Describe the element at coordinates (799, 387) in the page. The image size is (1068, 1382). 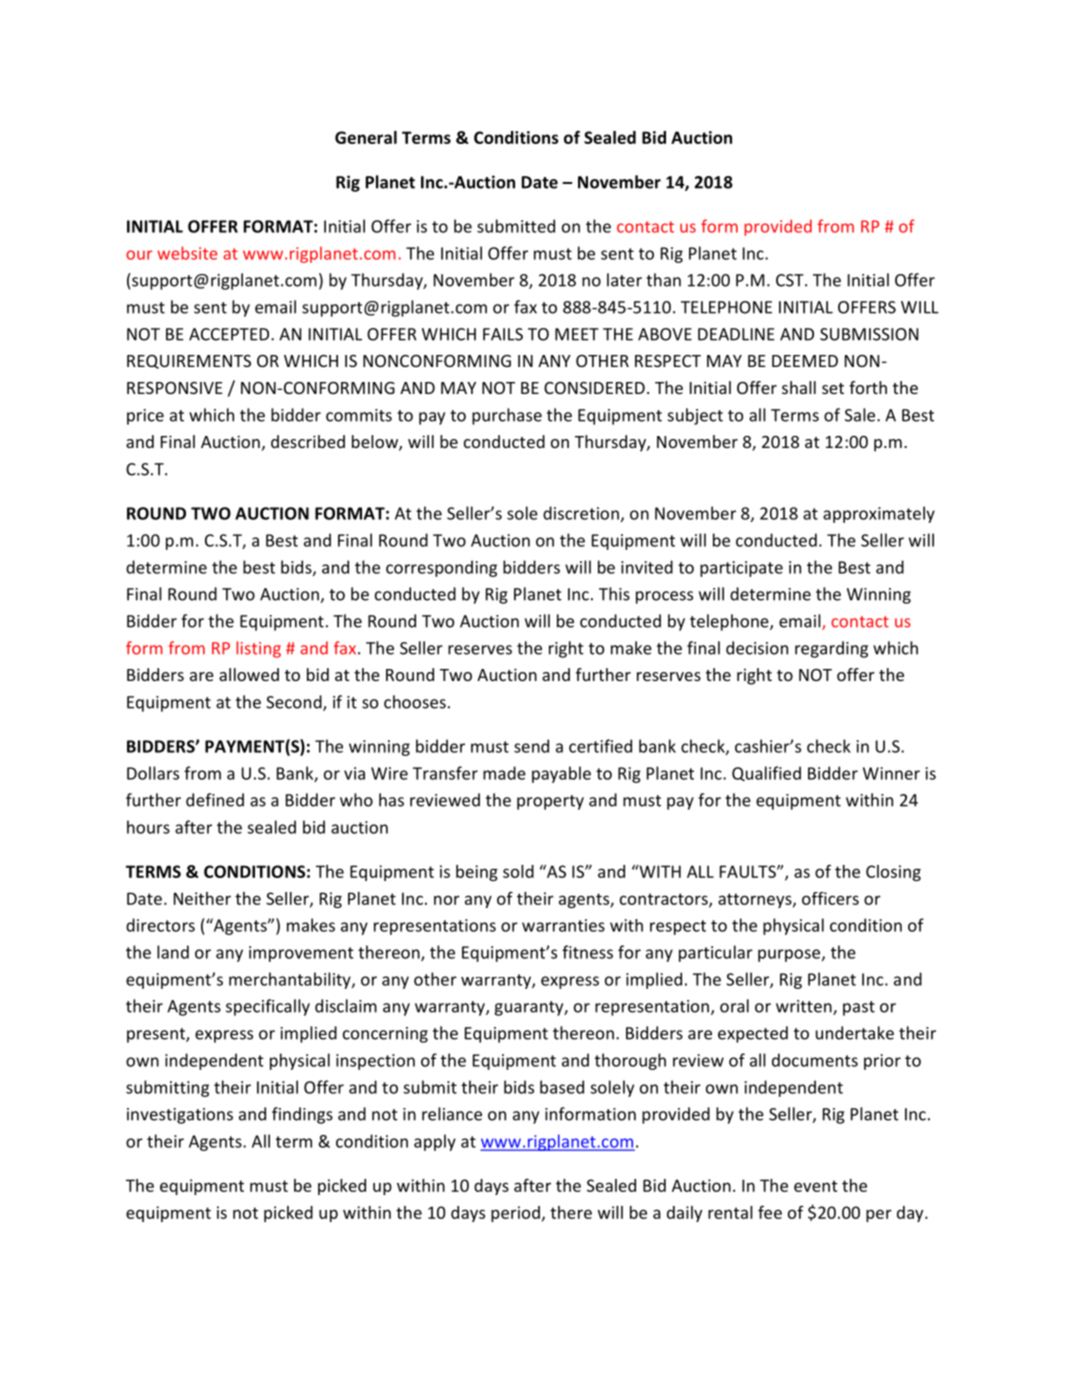
I see `shall` at that location.
